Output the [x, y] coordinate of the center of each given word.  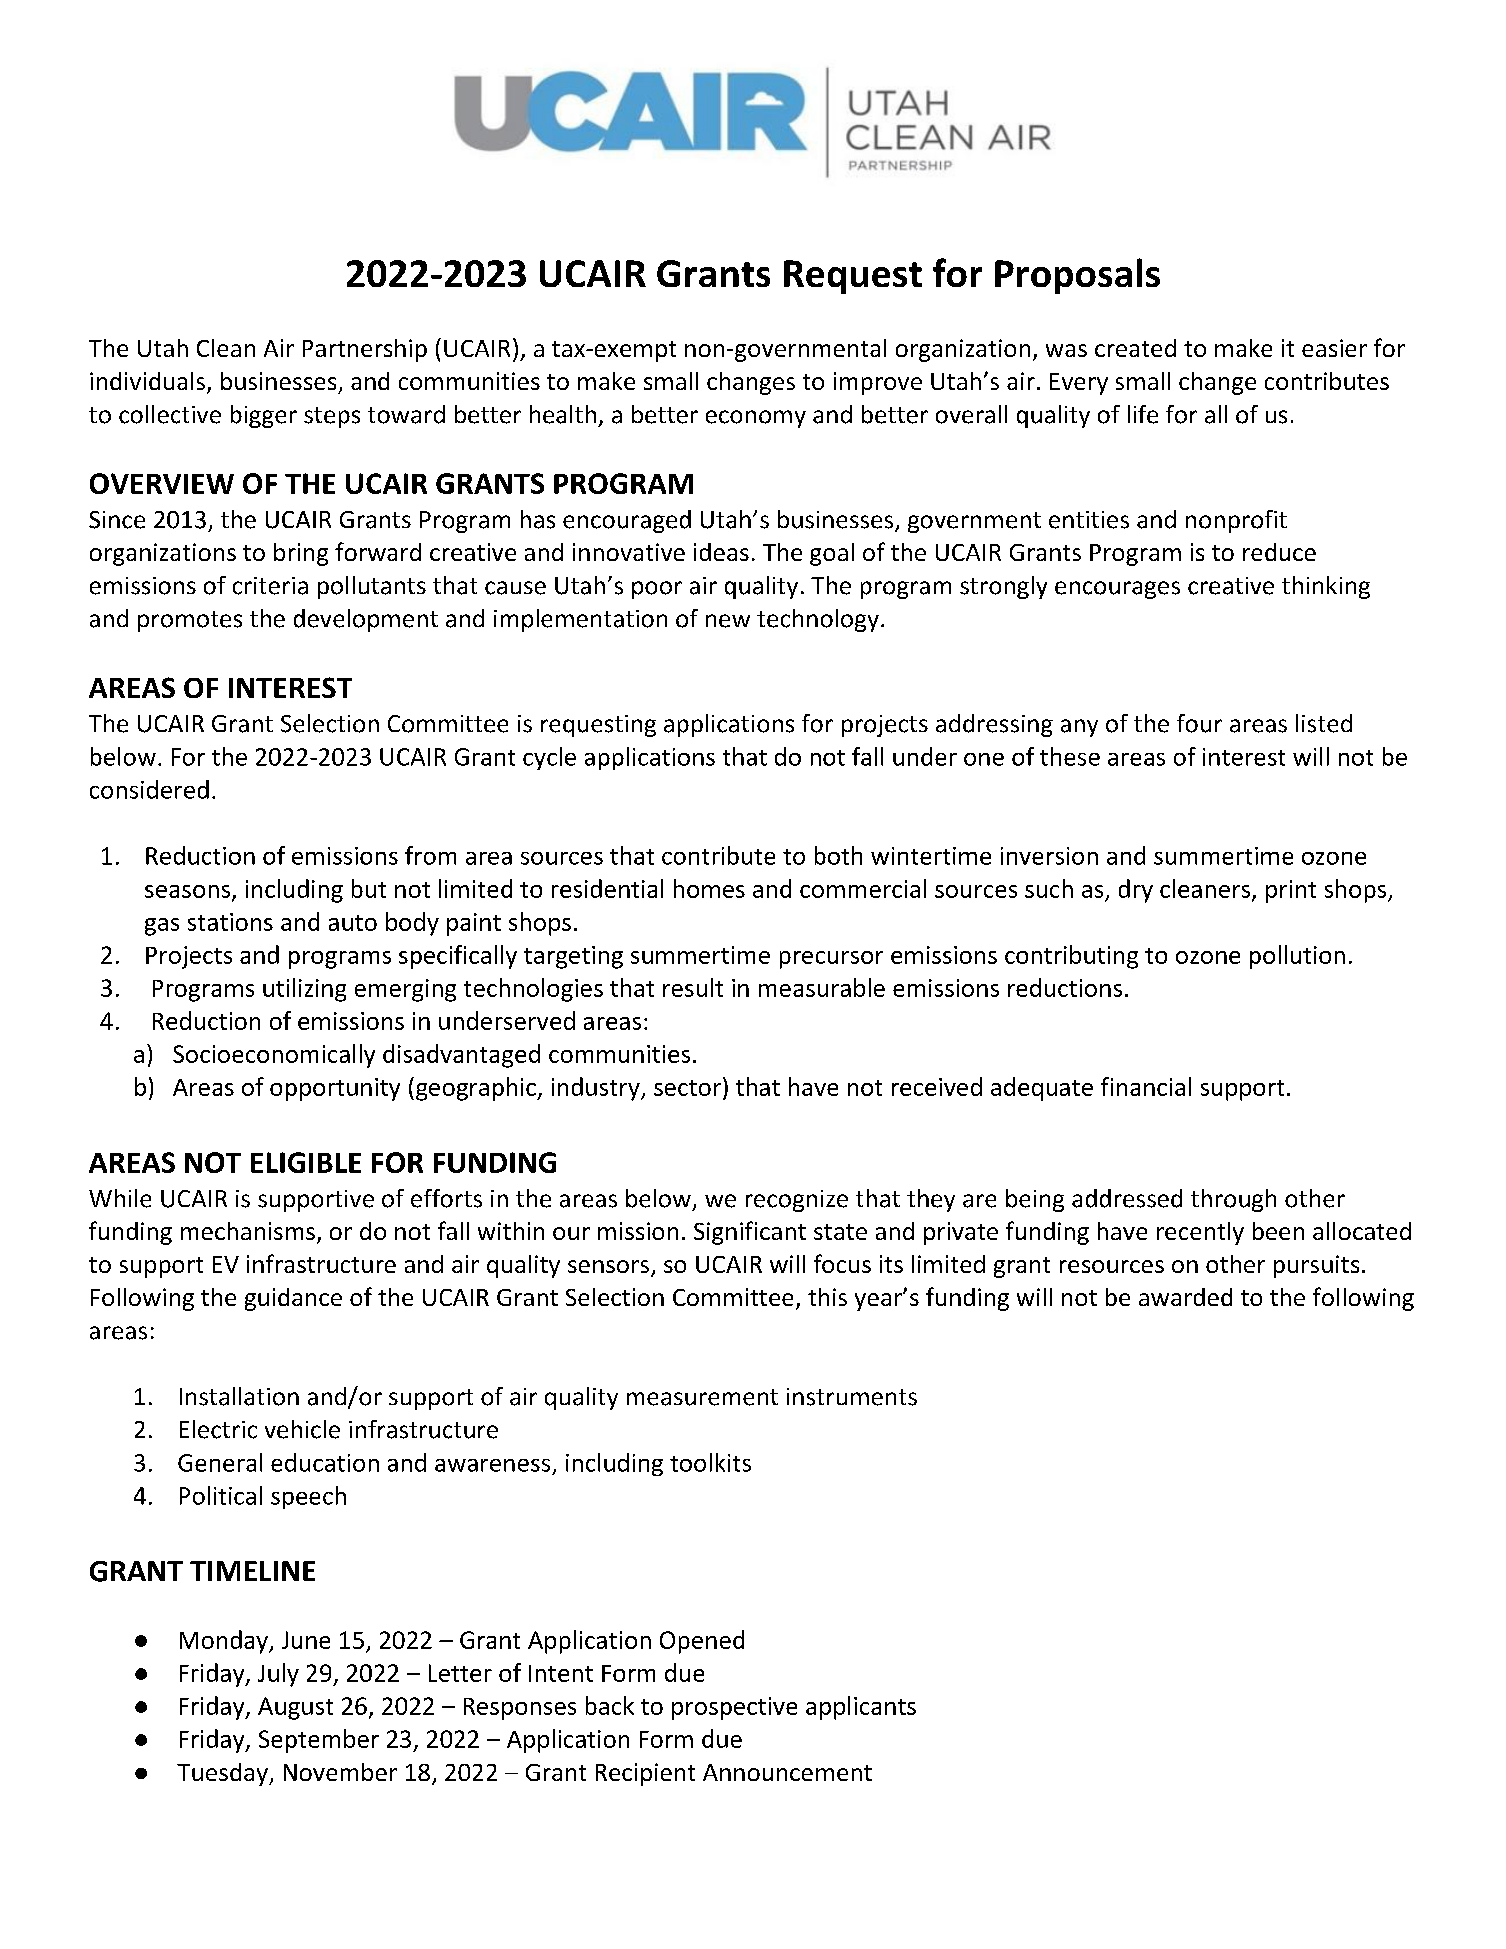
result [693, 987]
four [1199, 723]
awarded [1185, 1297]
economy [756, 419]
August [295, 1708]
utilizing [304, 990]
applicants [861, 1708]
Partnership [365, 350]
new [728, 621]
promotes [190, 621]
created [1135, 348]
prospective [734, 1708]
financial [1146, 1086]
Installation [239, 1396]
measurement [702, 1397]
